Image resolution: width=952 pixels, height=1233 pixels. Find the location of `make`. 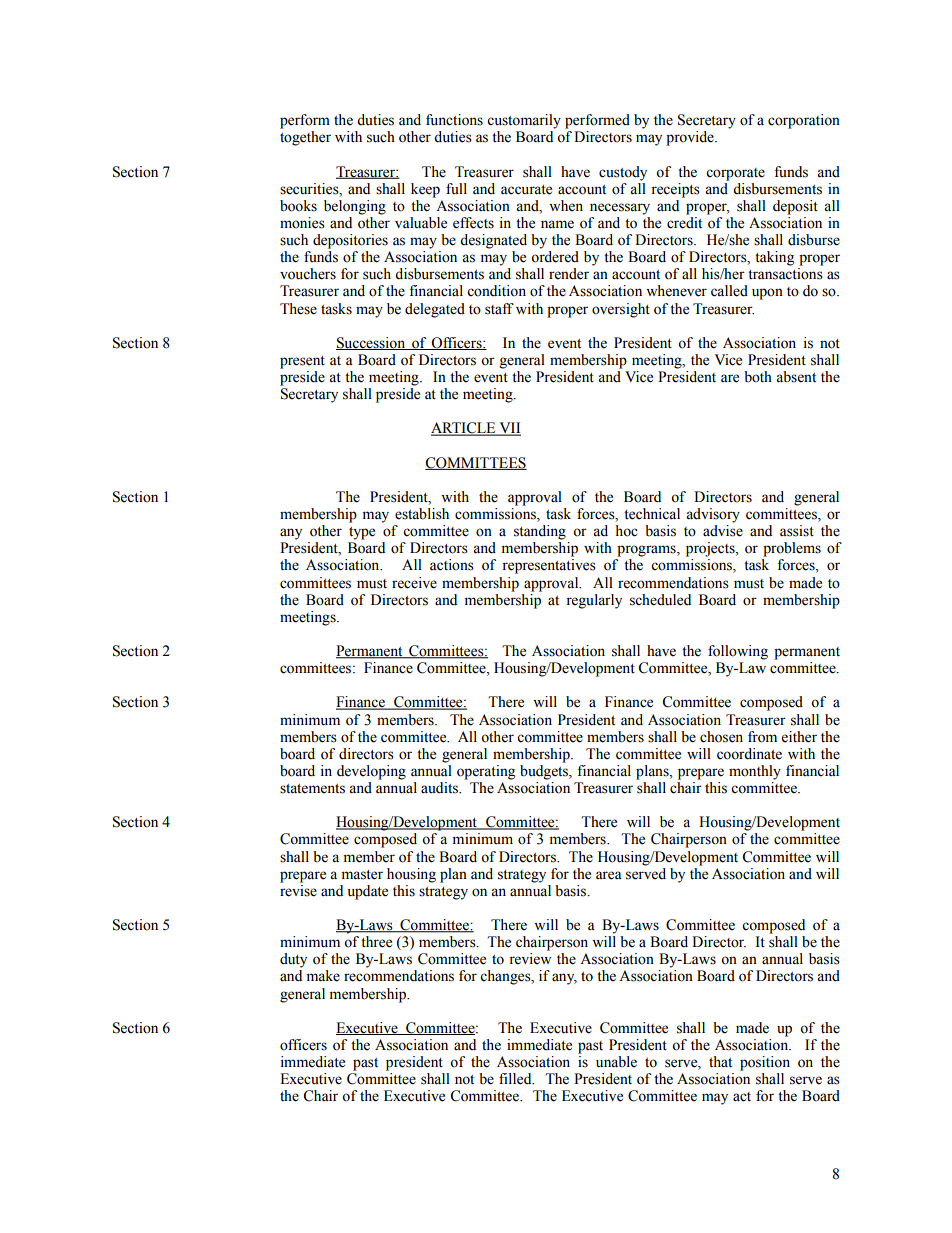

make is located at coordinates (323, 976).
